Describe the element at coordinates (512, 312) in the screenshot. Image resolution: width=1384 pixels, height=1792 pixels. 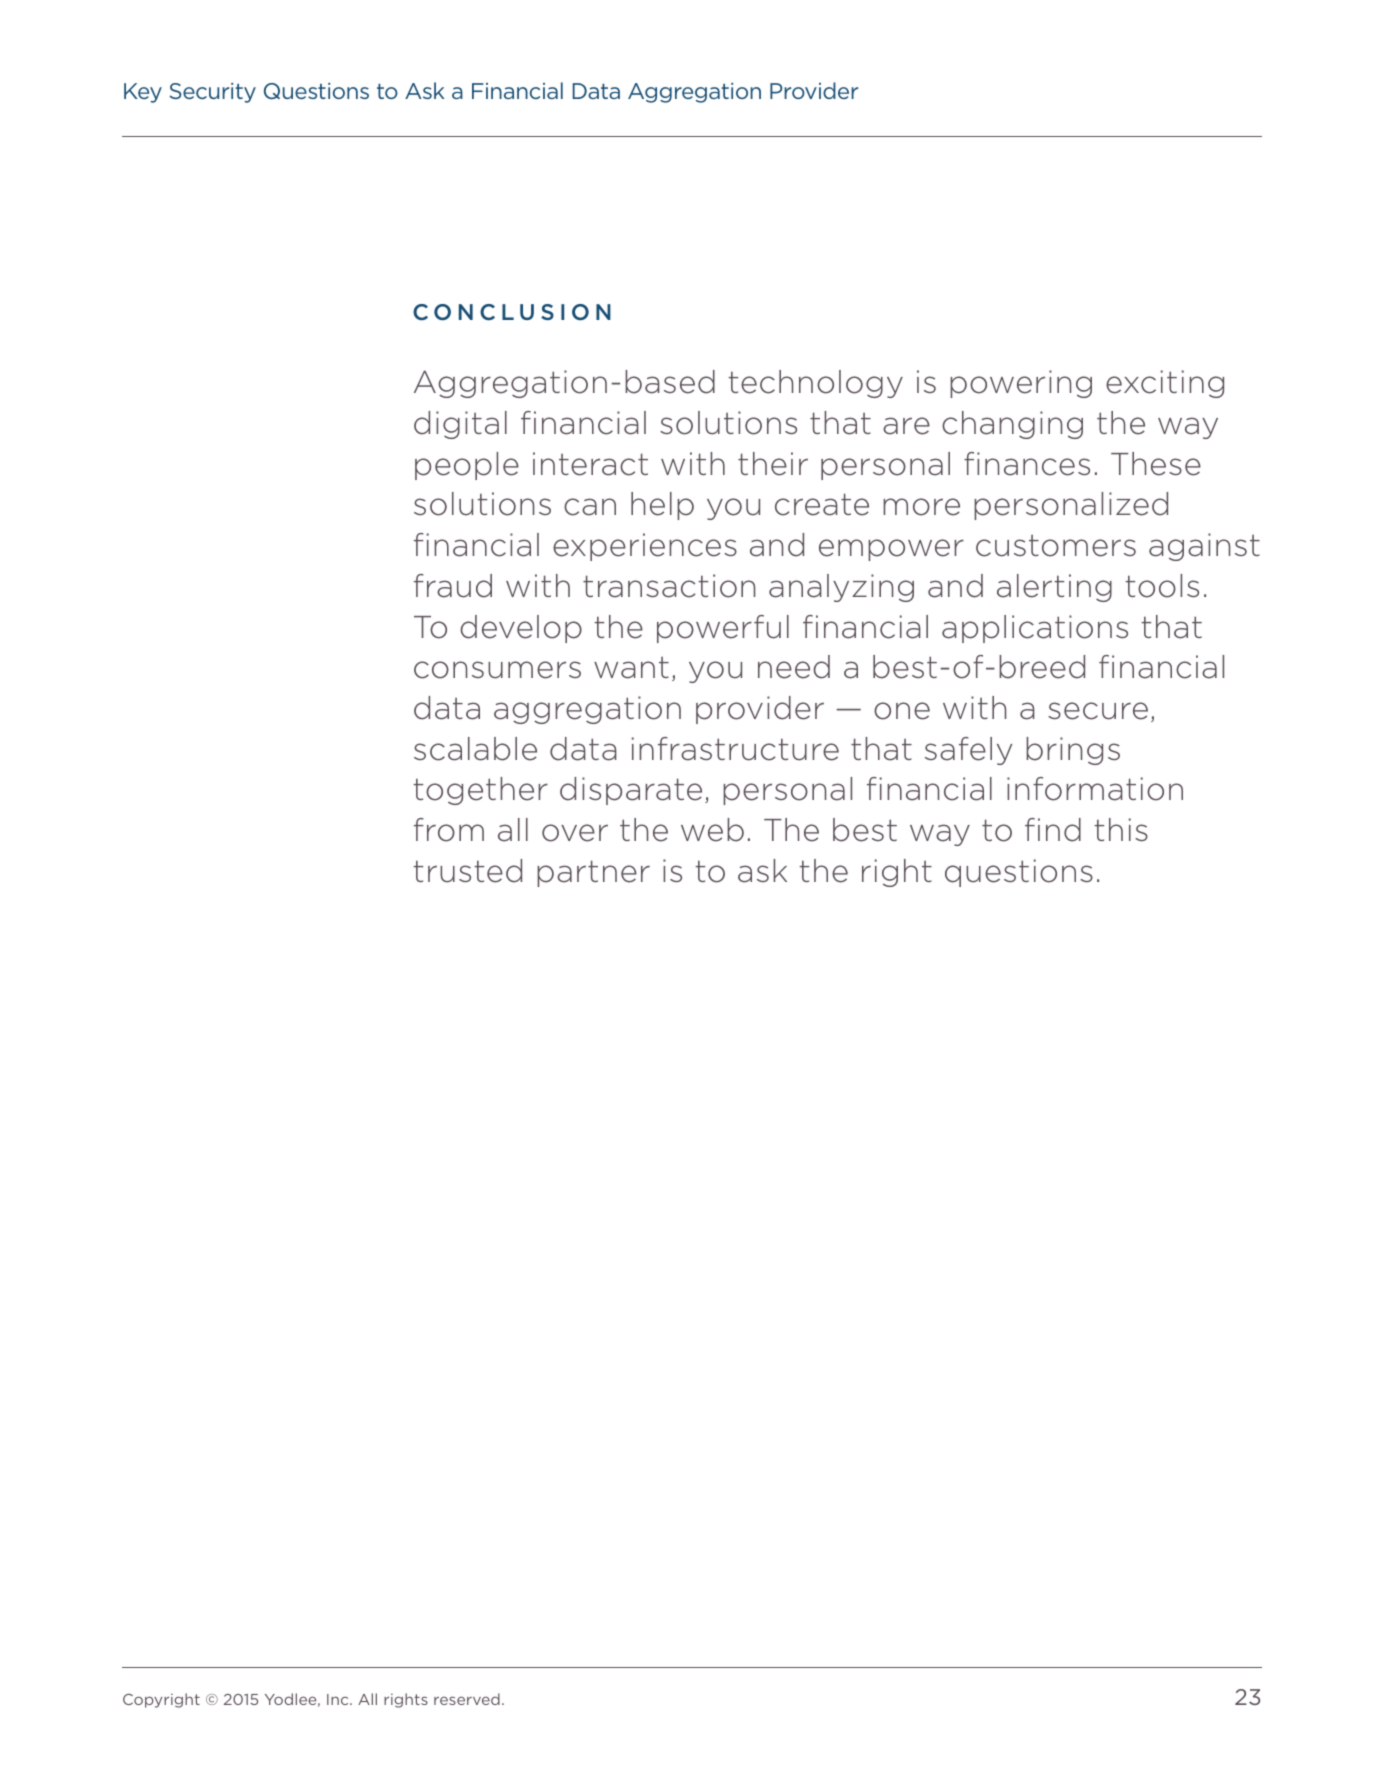
I see `CONCLUSION` at that location.
